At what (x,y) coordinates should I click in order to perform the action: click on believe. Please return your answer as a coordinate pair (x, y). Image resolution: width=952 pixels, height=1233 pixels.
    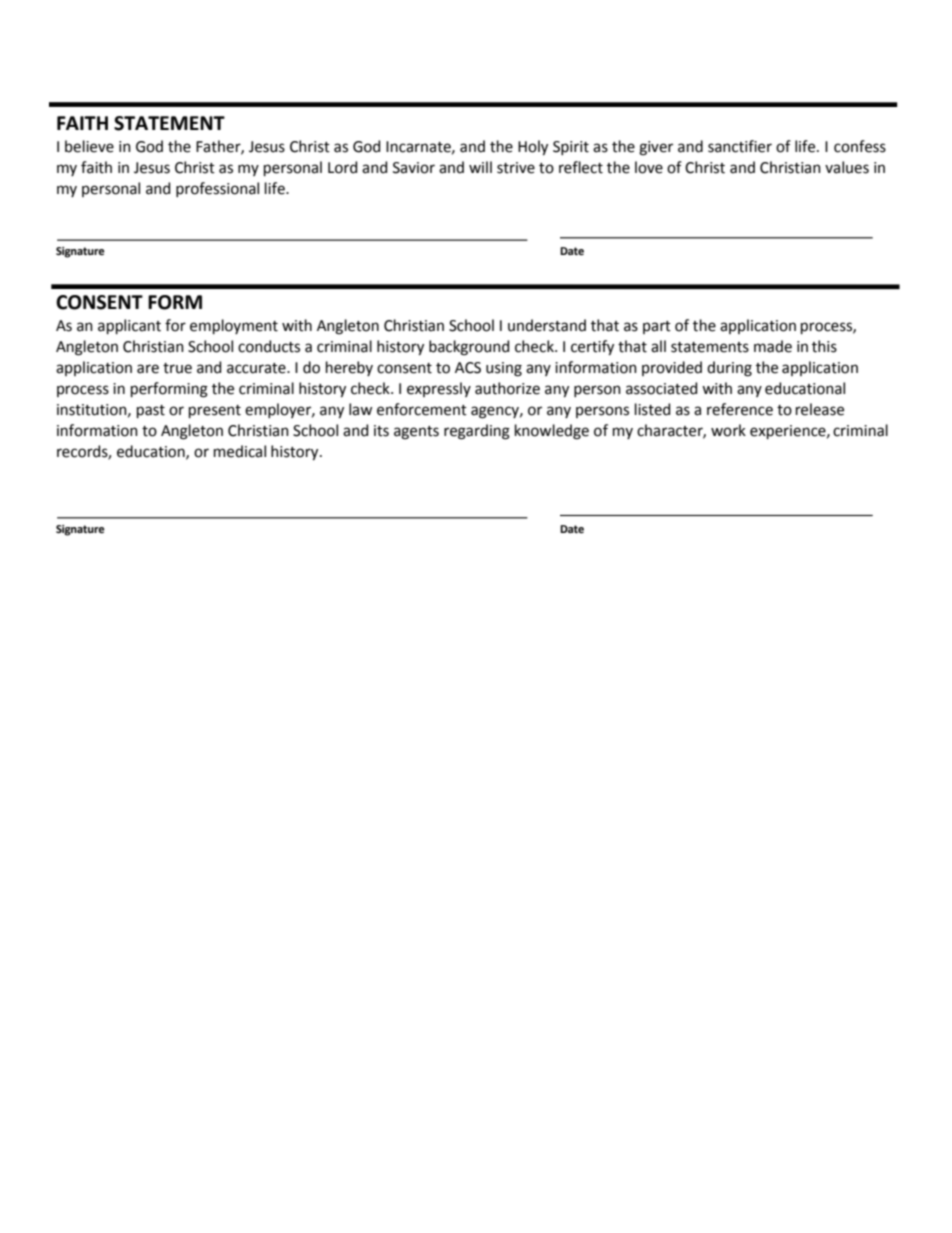
    Looking at the image, I should click on (89, 146).
